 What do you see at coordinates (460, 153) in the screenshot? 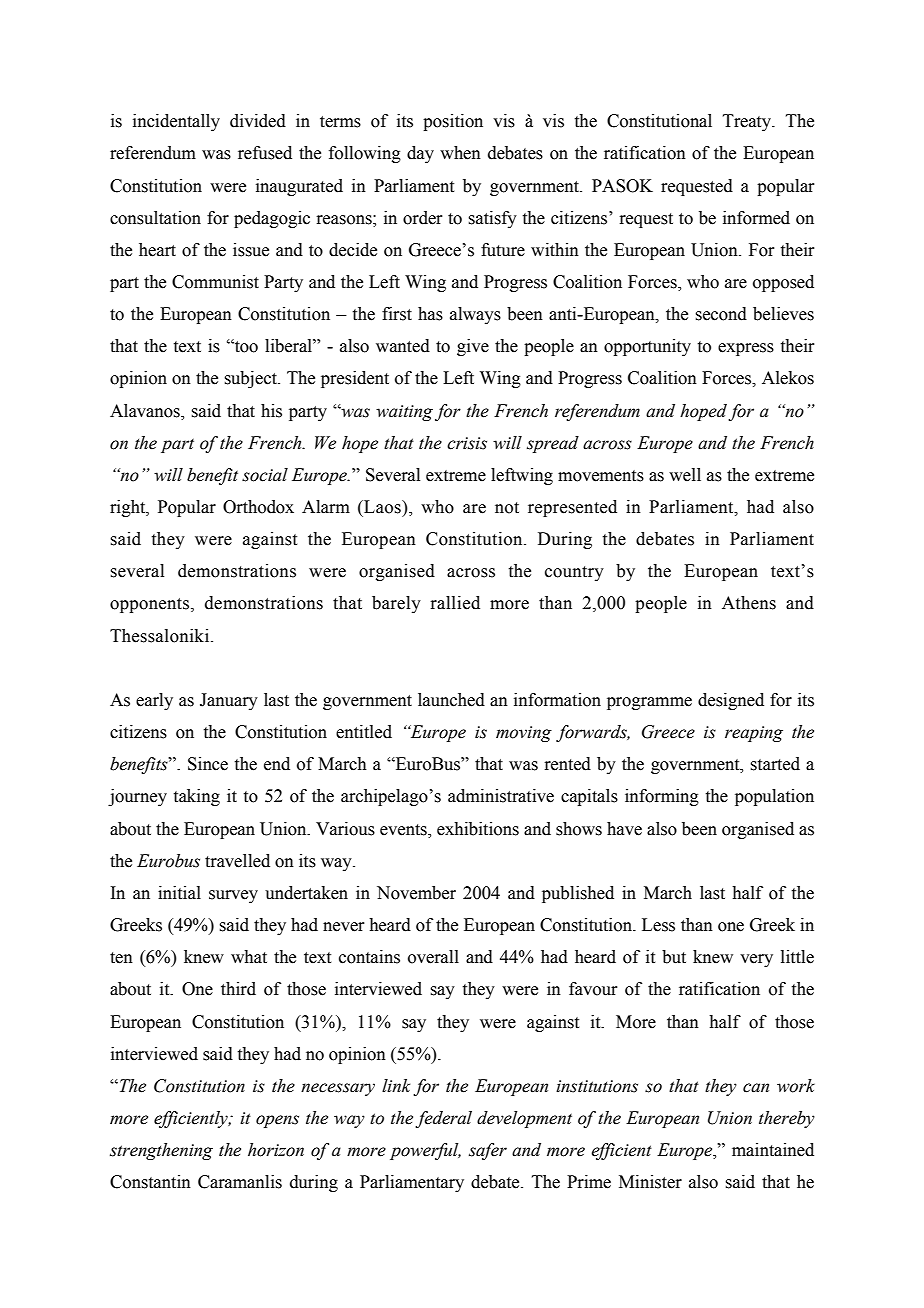
I see `when` at bounding box center [460, 153].
